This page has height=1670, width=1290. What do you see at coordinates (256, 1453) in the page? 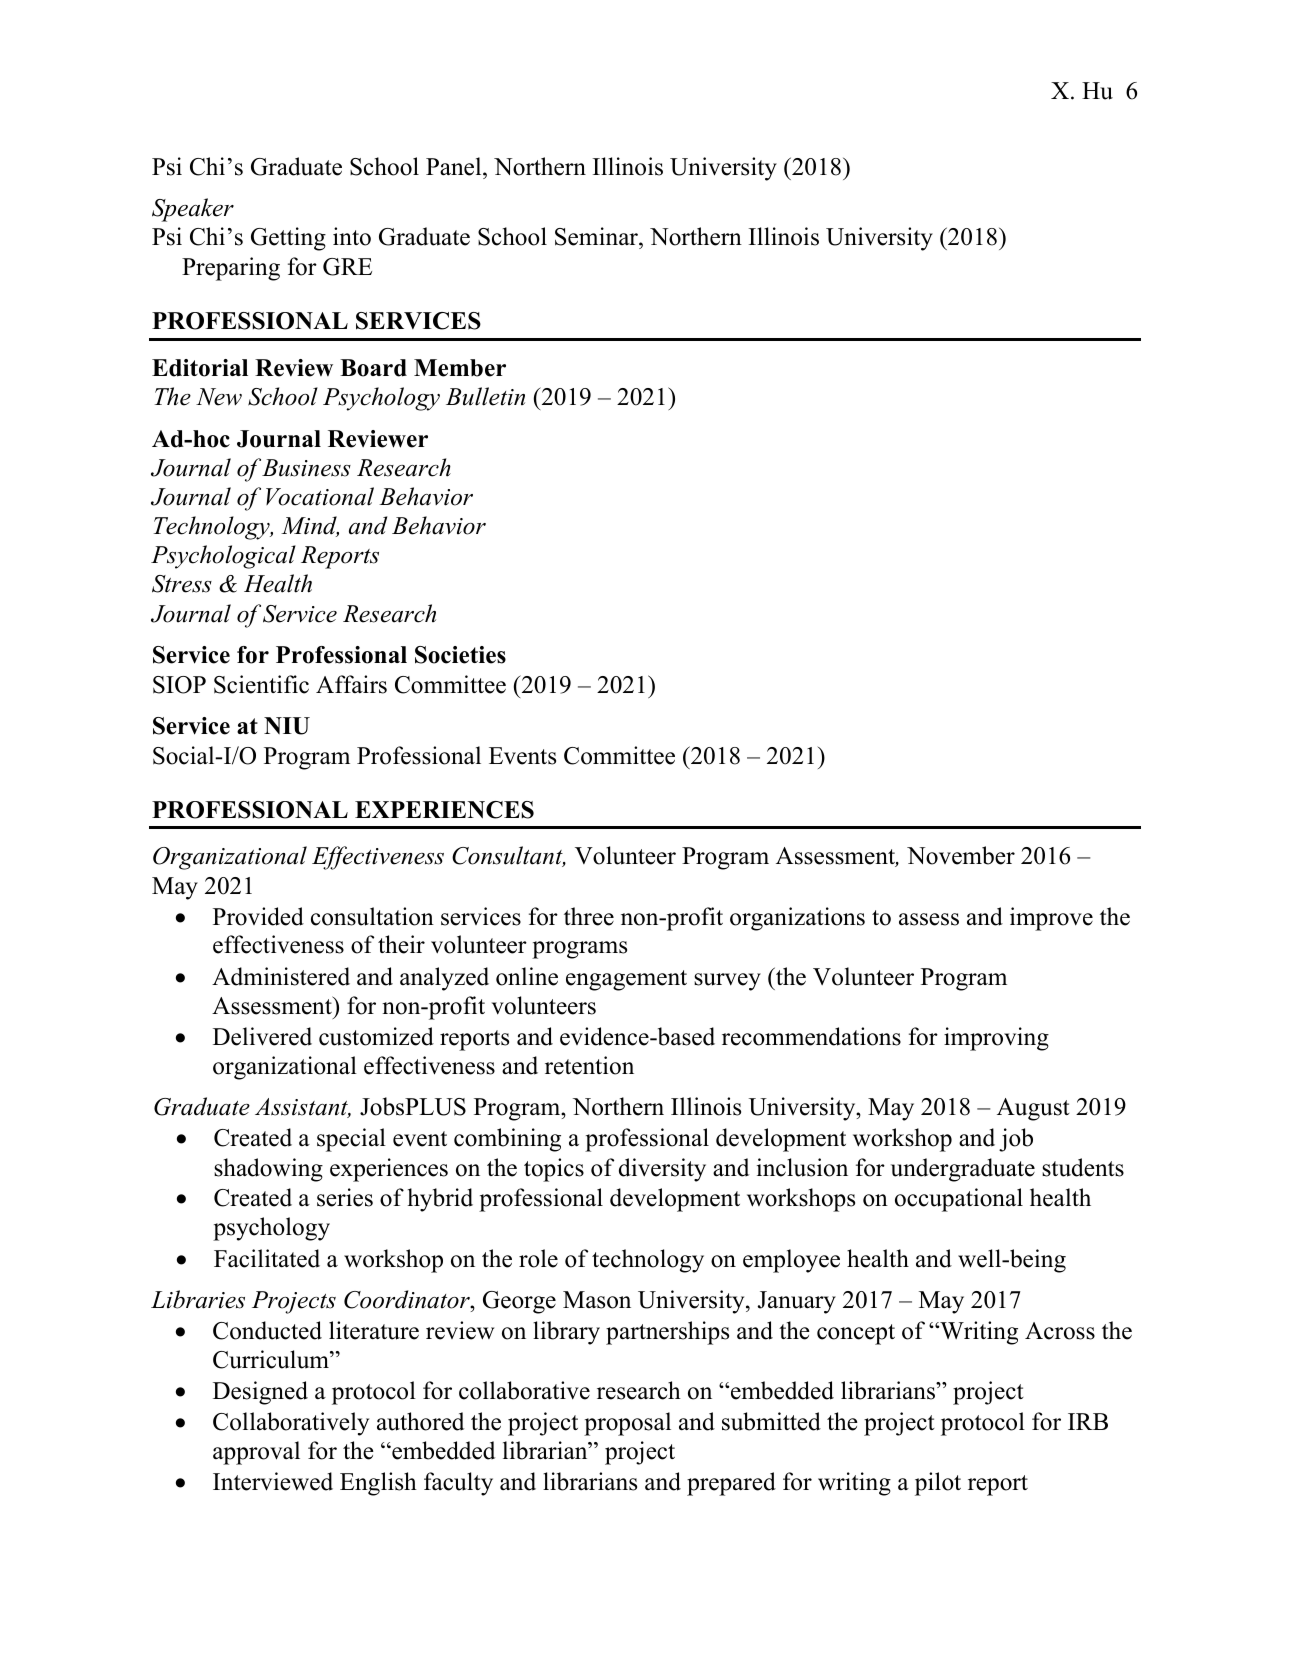
I see `approval` at bounding box center [256, 1453].
